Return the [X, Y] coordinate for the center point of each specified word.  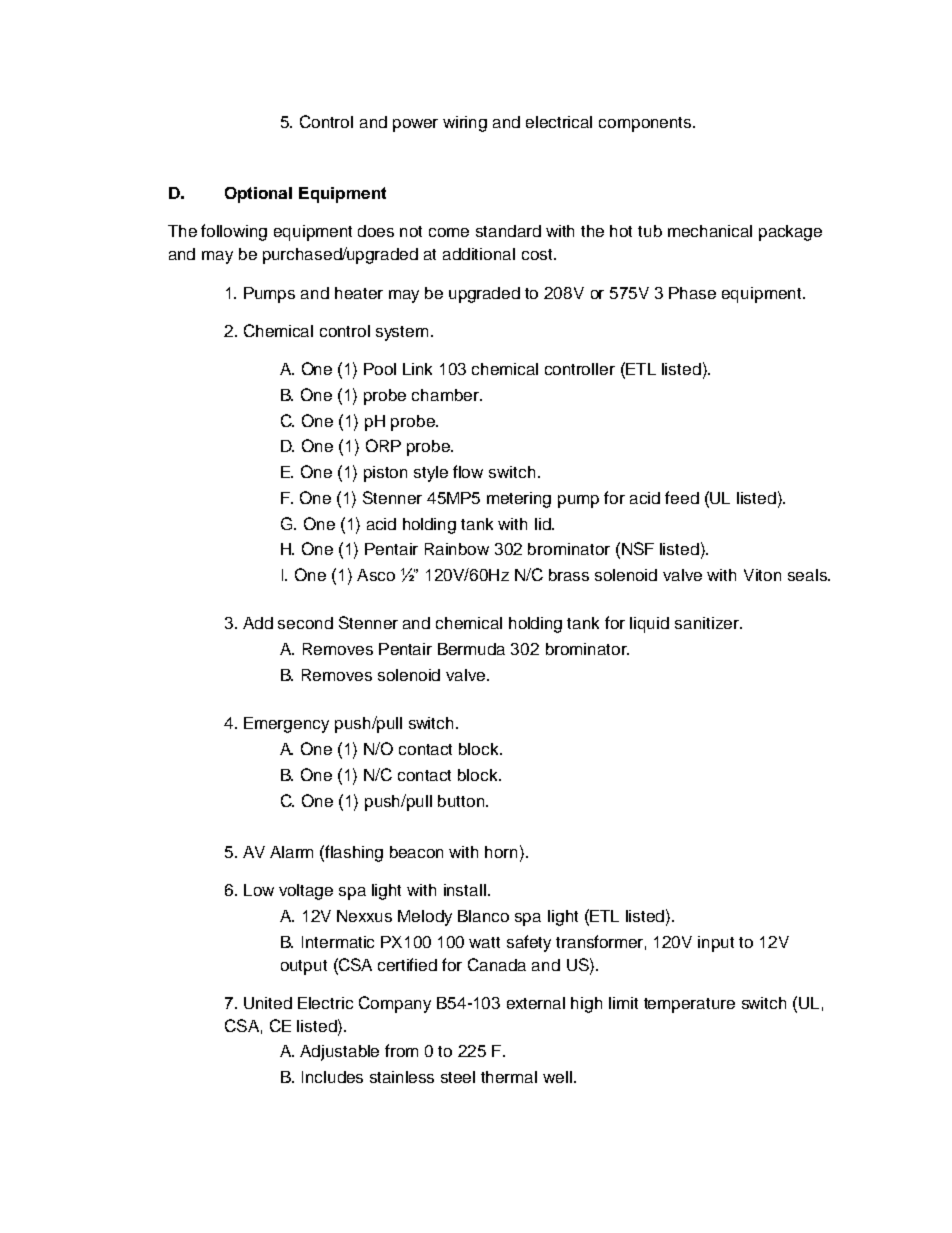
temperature [689, 1005]
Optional [258, 195]
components [646, 124]
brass [569, 575]
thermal [509, 1077]
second [305, 623]
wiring [465, 124]
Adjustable [339, 1053]
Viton [762, 575]
